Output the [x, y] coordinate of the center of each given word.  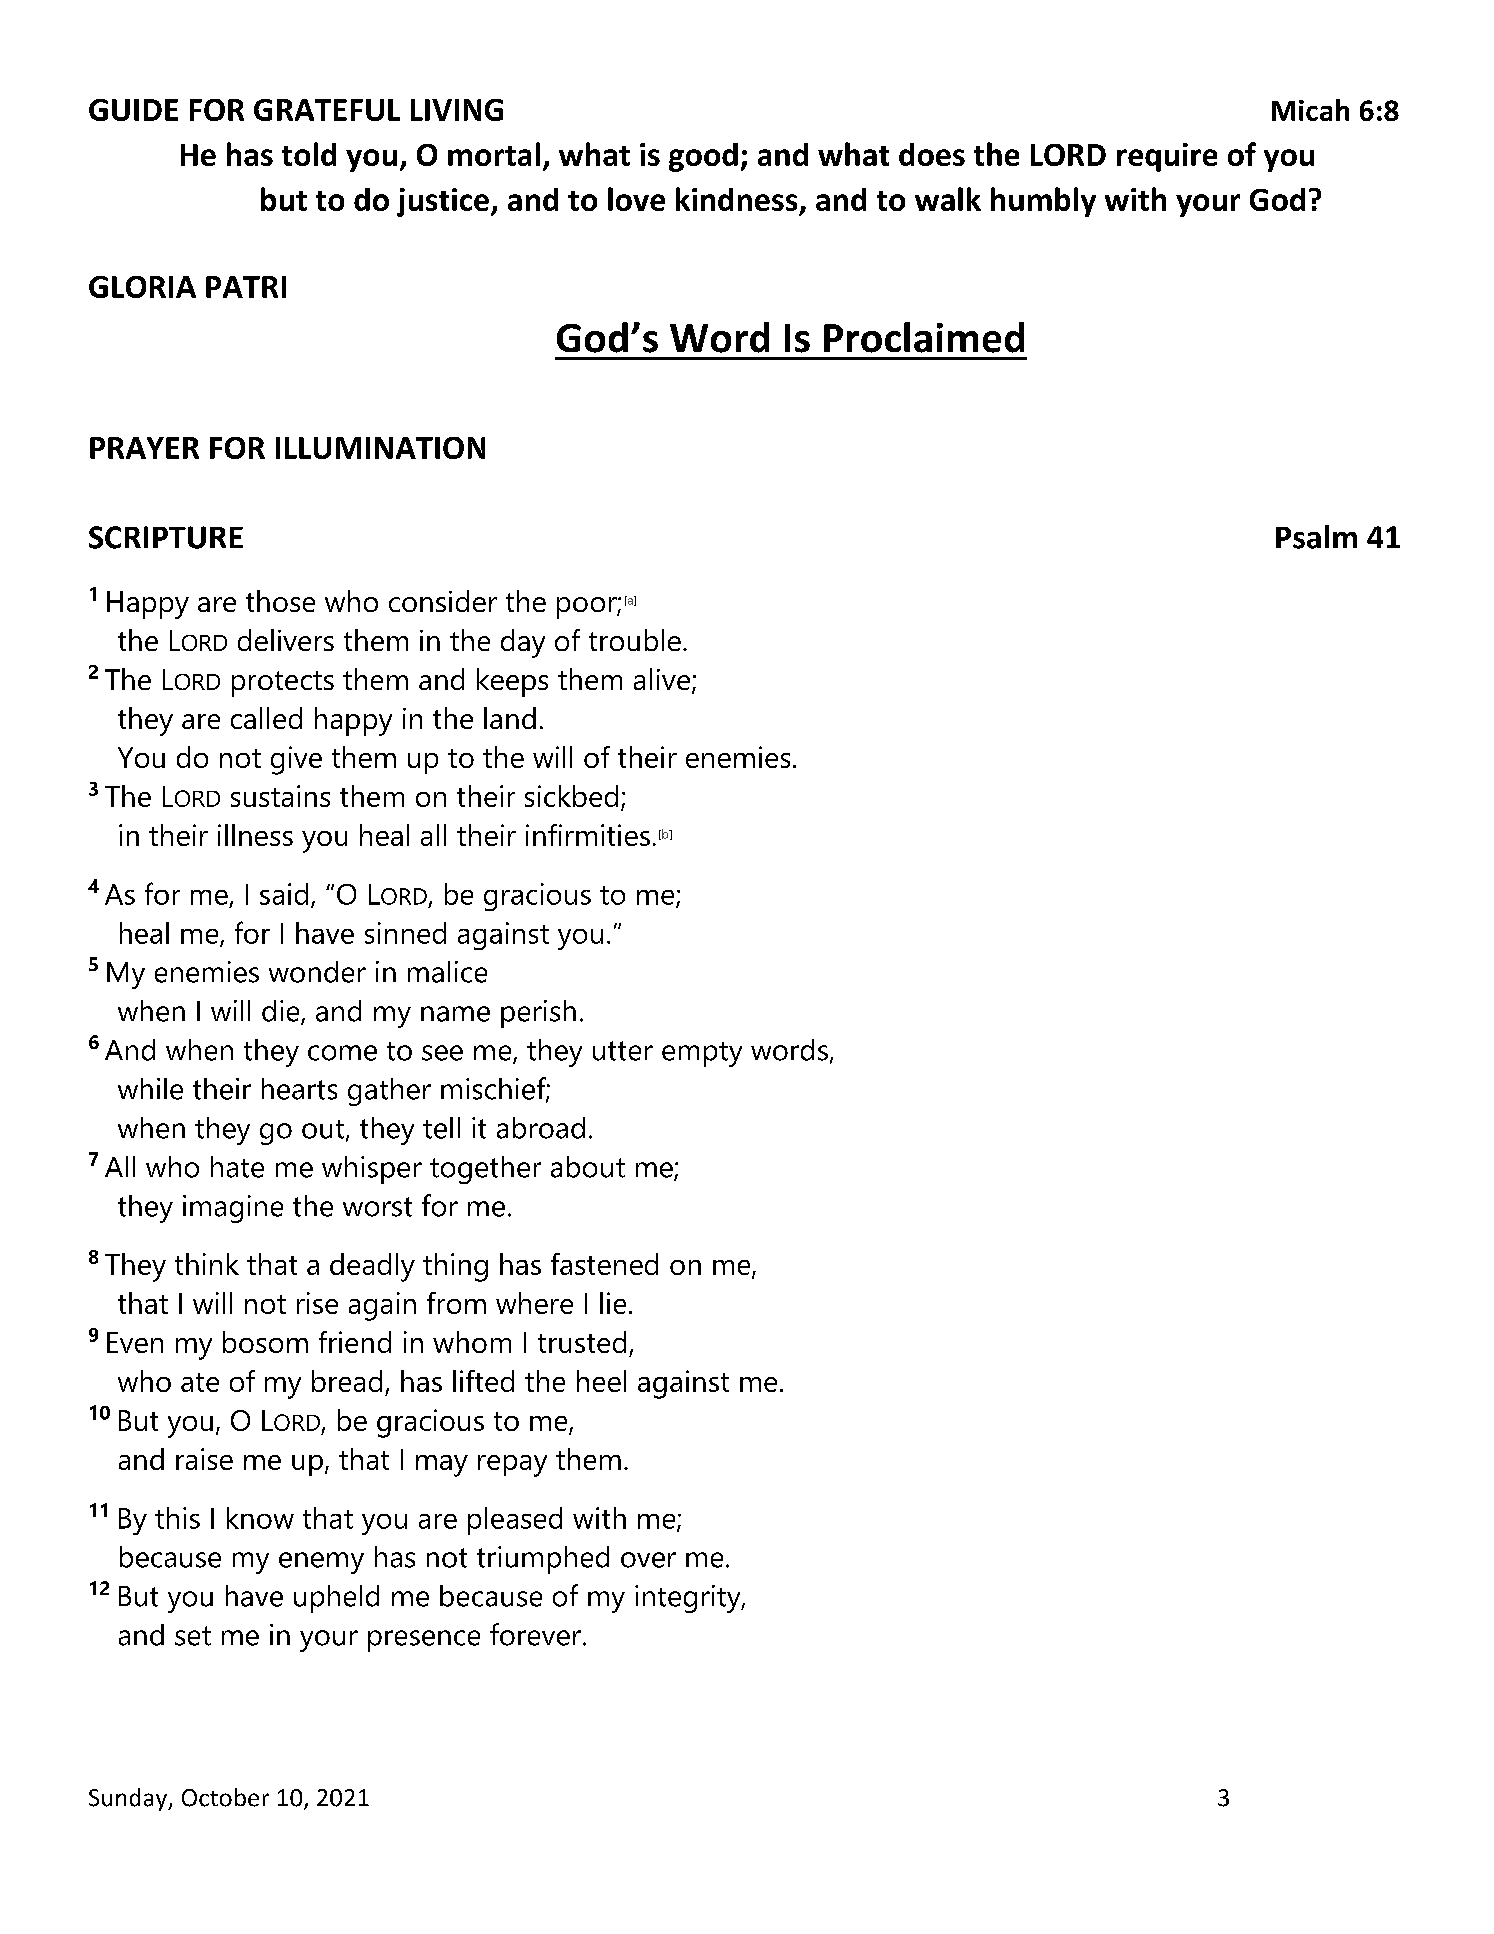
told [309, 154]
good [703, 157]
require [1167, 157]
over [648, 1560]
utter [623, 1051]
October [225, 1797]
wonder [317, 972]
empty [702, 1054]
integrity [689, 1599]
